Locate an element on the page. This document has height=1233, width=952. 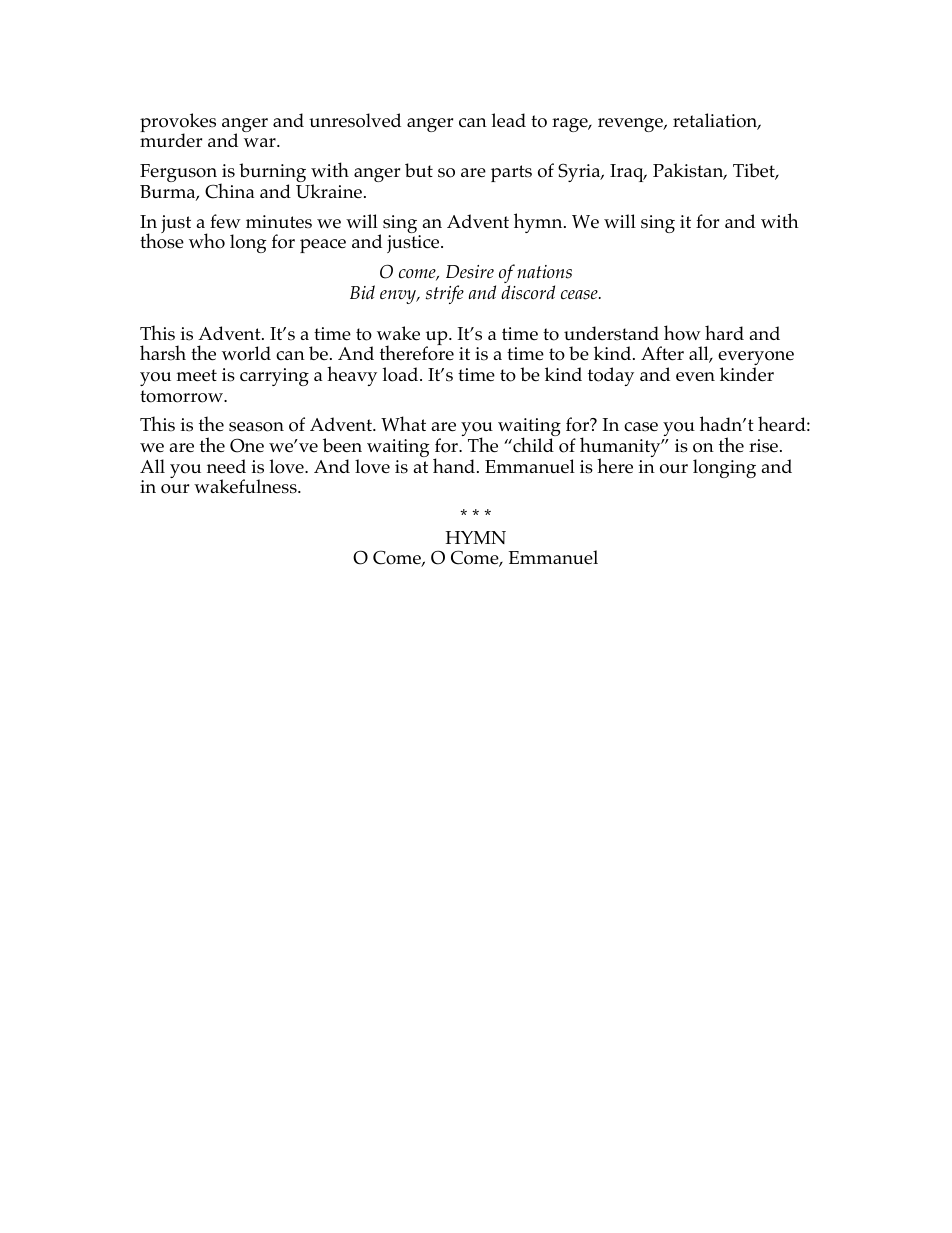
Iraq is located at coordinates (628, 173).
